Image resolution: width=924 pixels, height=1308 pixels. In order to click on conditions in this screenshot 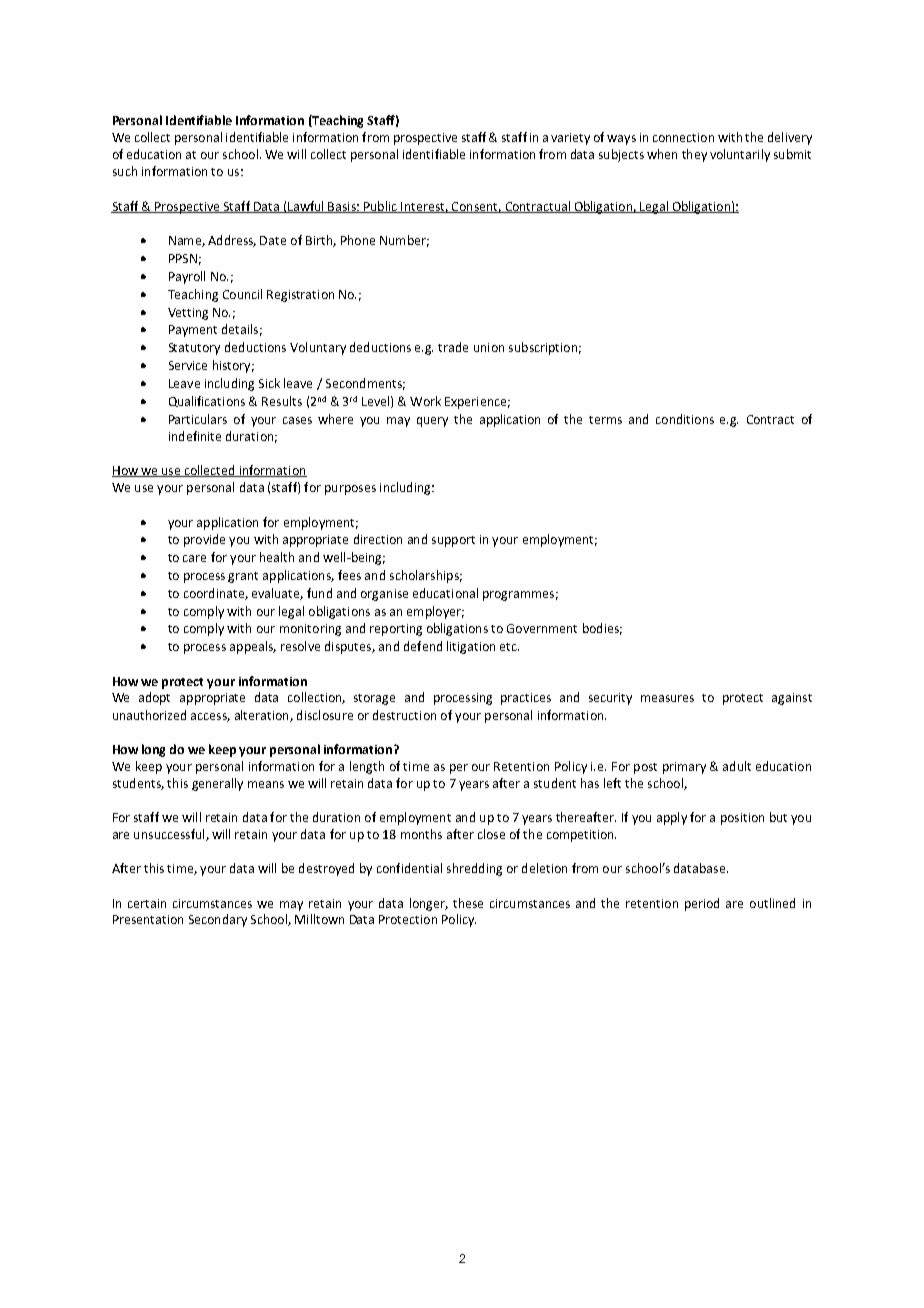, I will do `click(685, 419)`.
